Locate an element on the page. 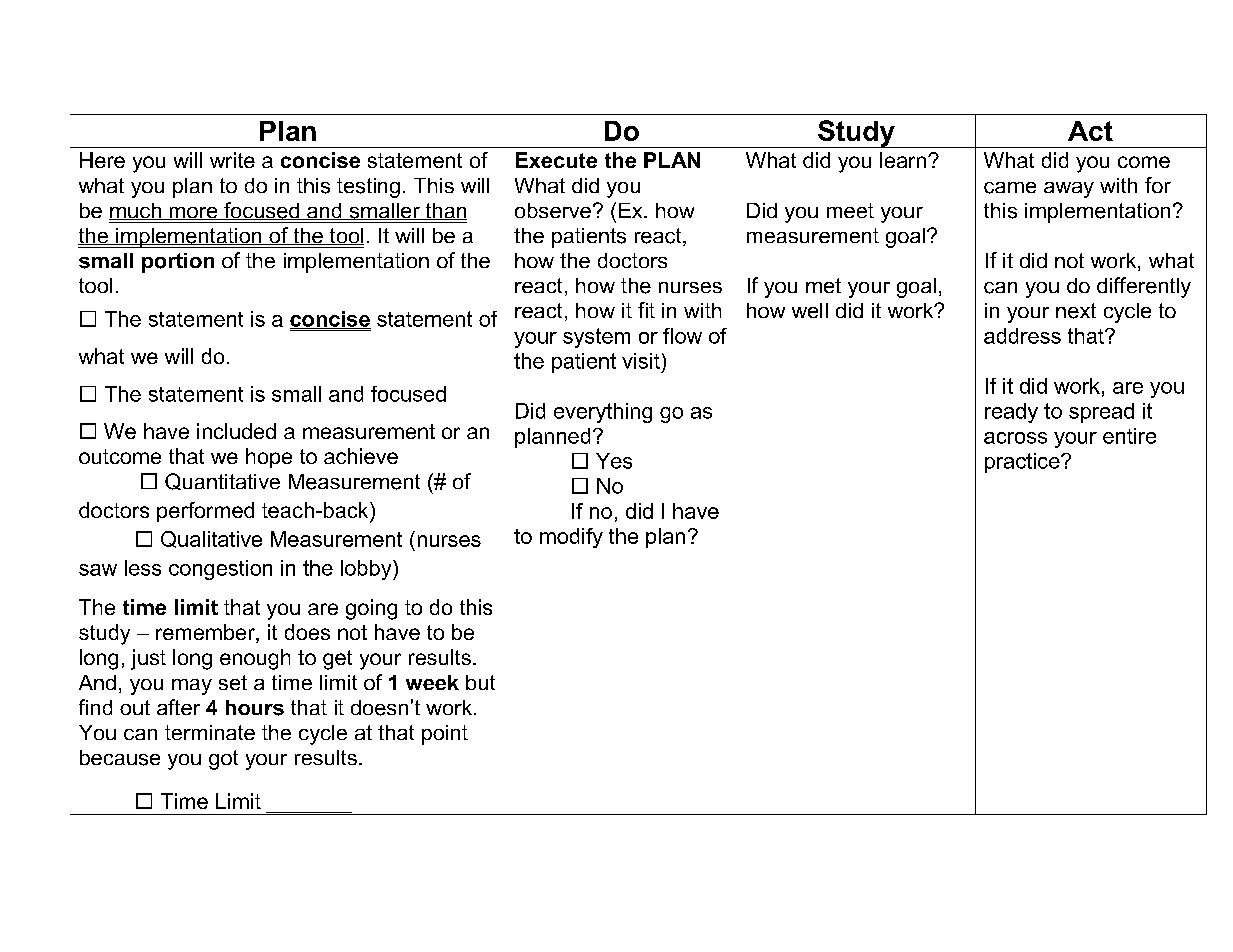 The image size is (1233, 952). came is located at coordinates (1010, 188).
